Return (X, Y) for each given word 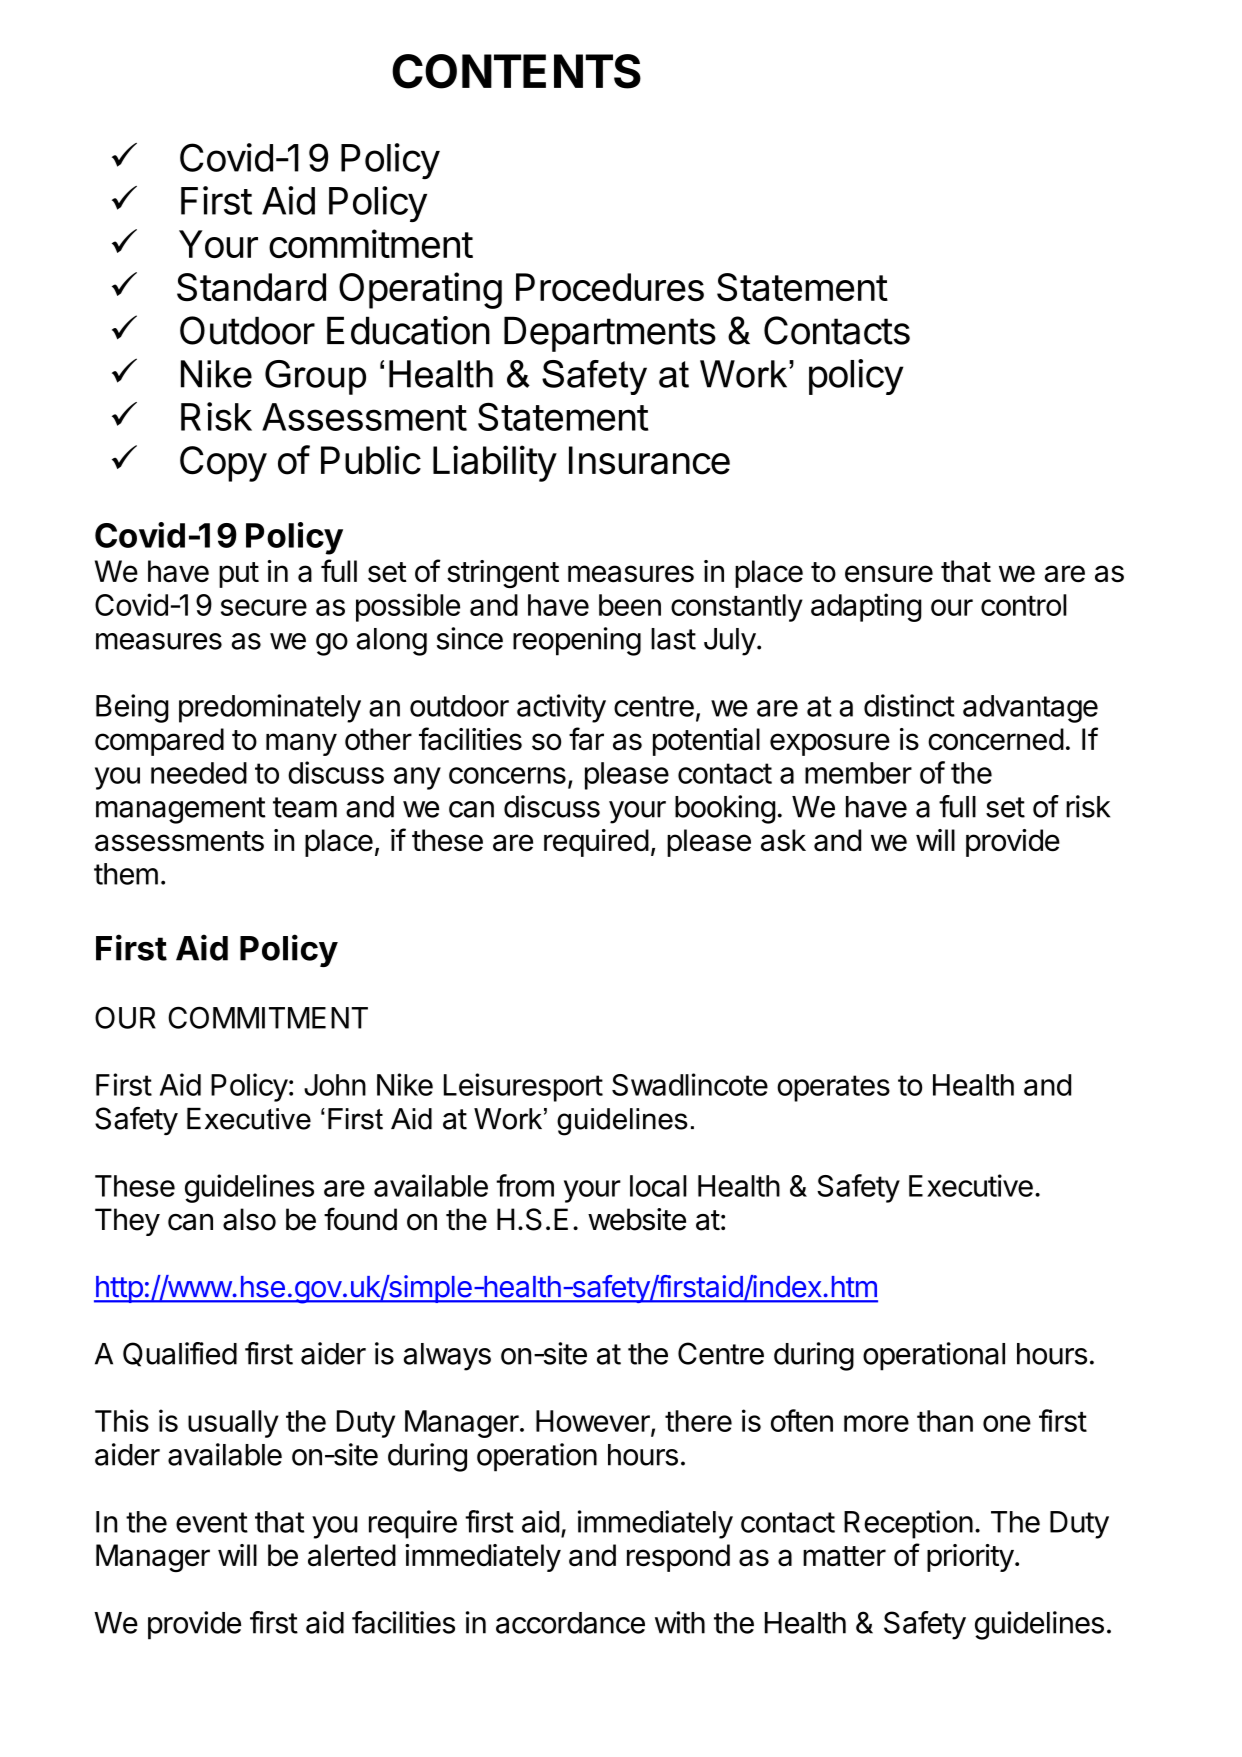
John (335, 1085)
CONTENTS (516, 71)
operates (833, 1088)
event (212, 1522)
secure (264, 607)
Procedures (610, 287)
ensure (889, 574)
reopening (577, 641)
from (525, 1185)
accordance (570, 1623)
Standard (251, 287)
